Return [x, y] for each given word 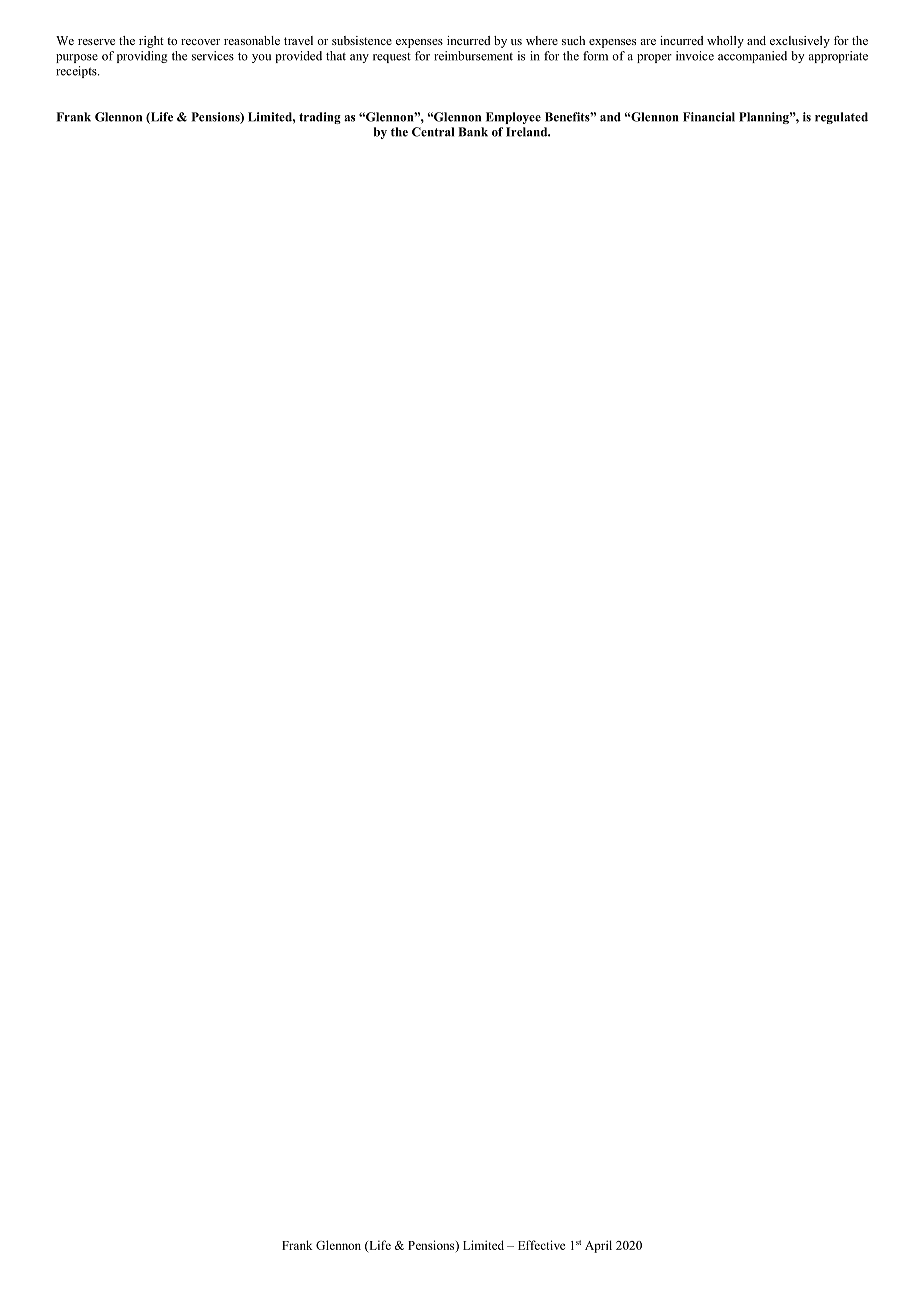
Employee [513, 118]
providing [142, 57]
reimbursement [473, 56]
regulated [841, 118]
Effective [541, 1245]
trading [320, 118]
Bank [473, 132]
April [598, 1246]
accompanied [752, 57]
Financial [709, 117]
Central [433, 132]
